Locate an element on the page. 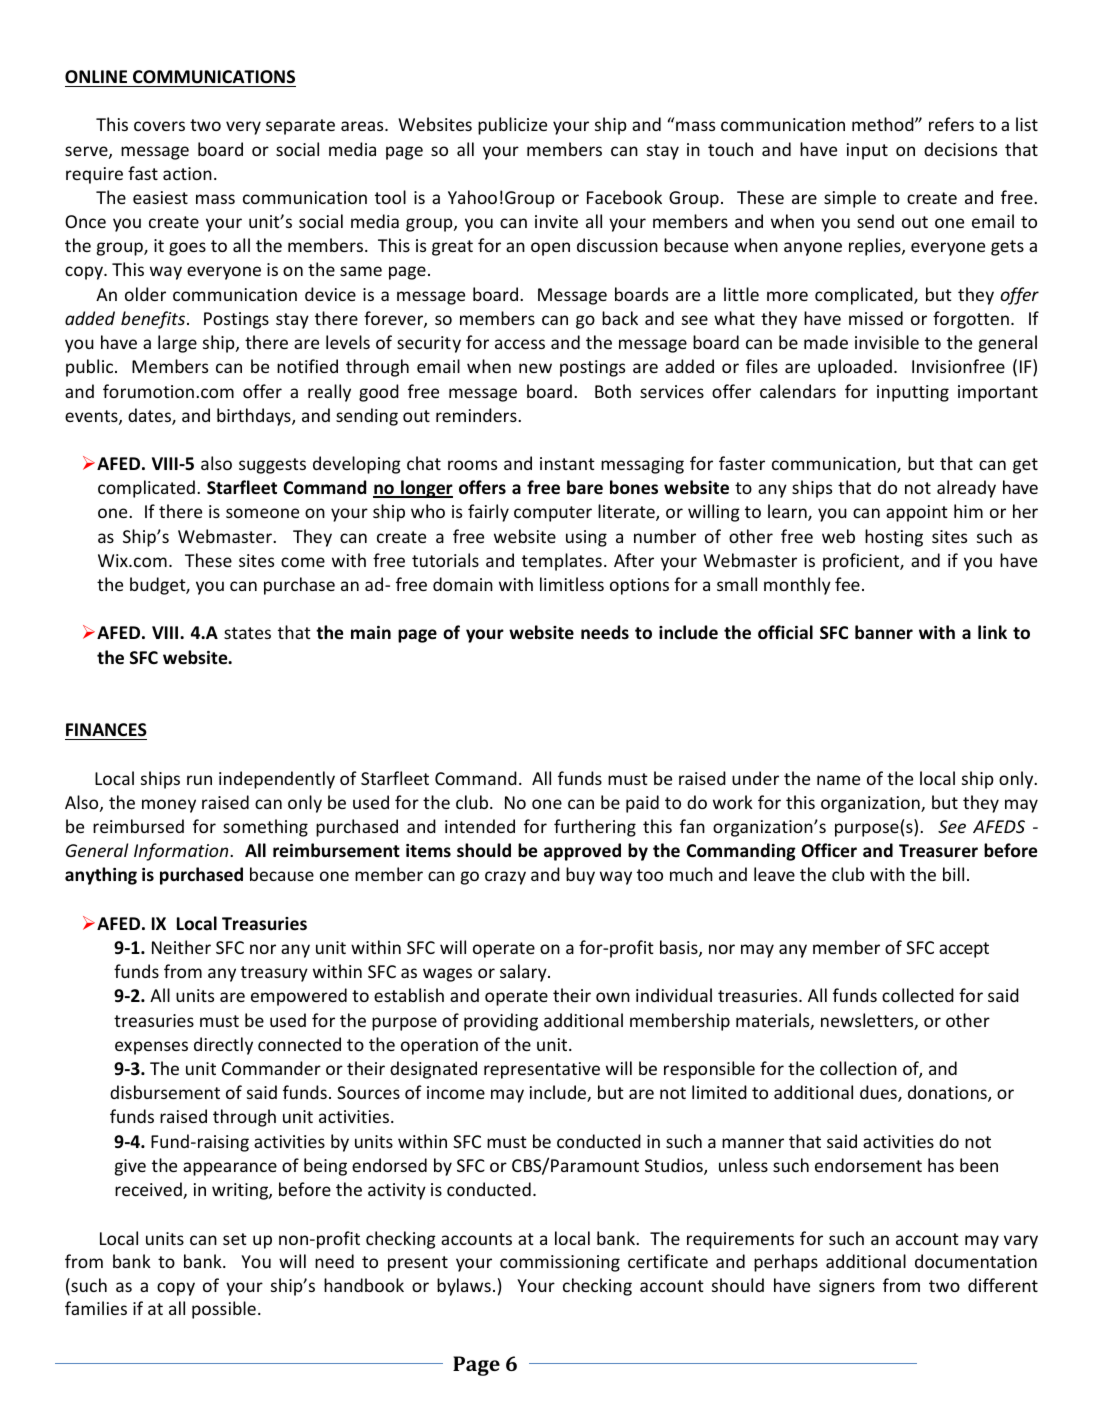  refers is located at coordinates (951, 124).
